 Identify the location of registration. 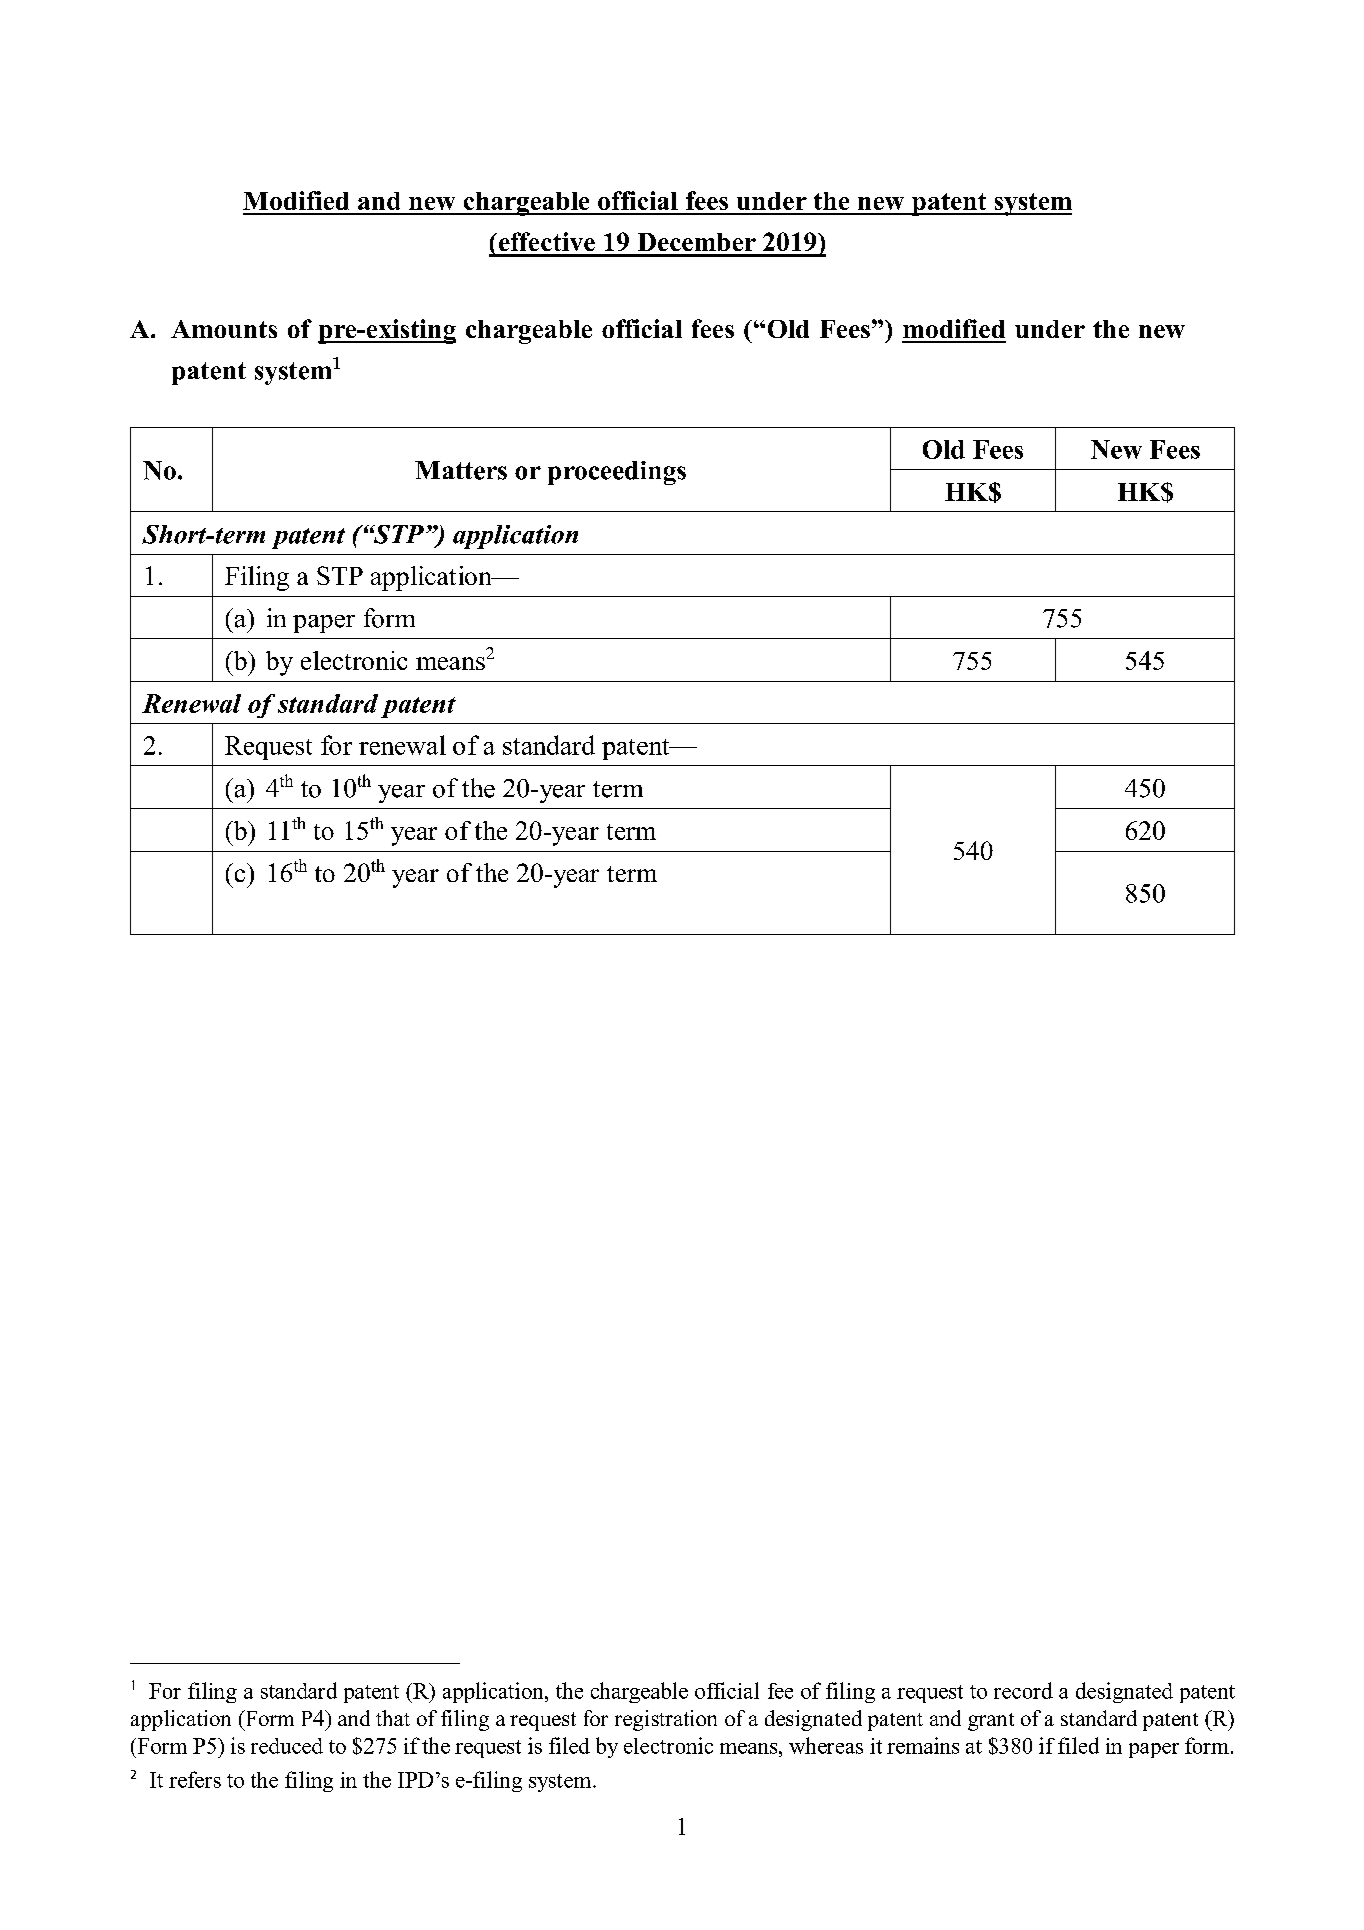
(666, 1720).
